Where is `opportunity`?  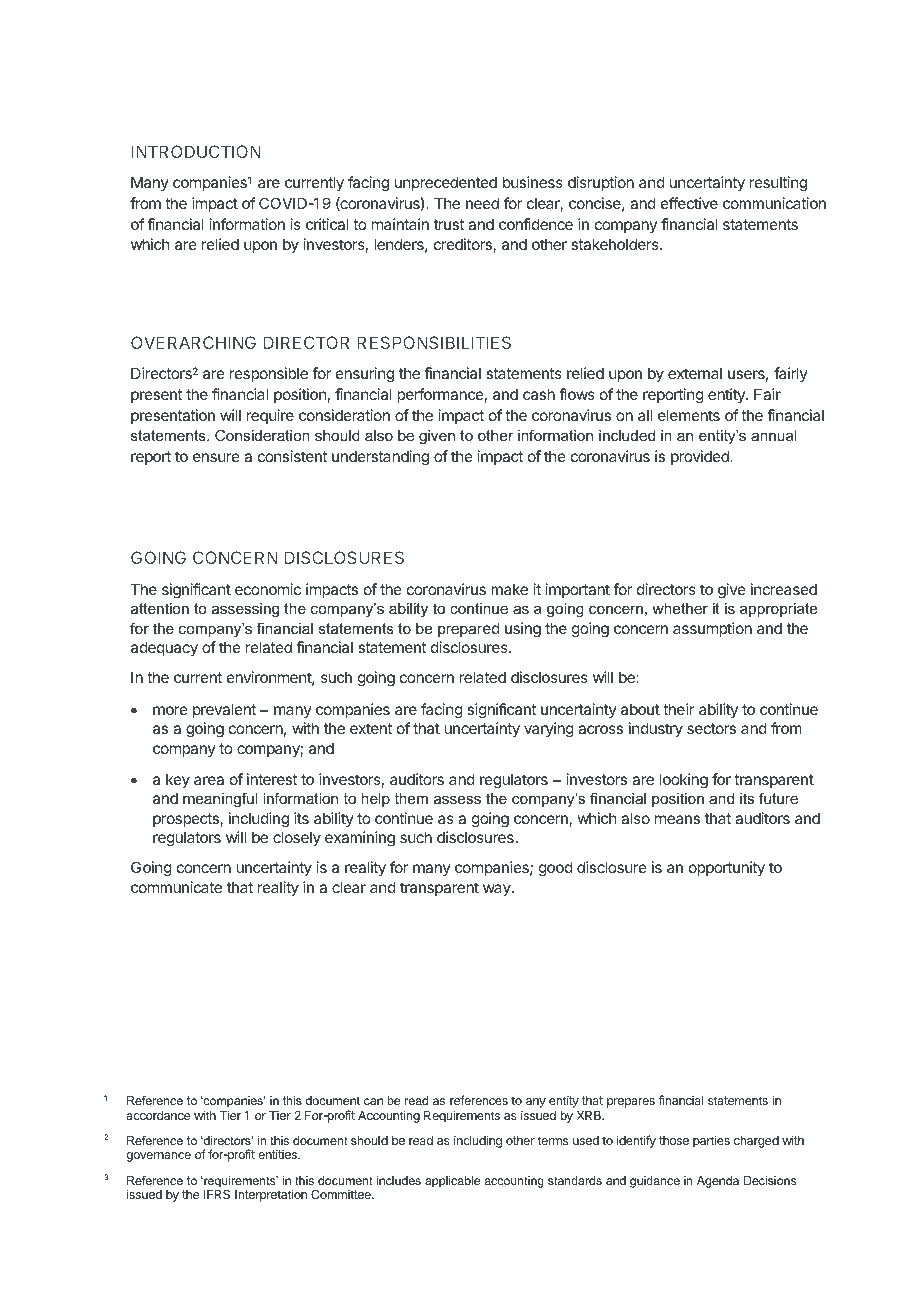
opportunity is located at coordinates (727, 868).
